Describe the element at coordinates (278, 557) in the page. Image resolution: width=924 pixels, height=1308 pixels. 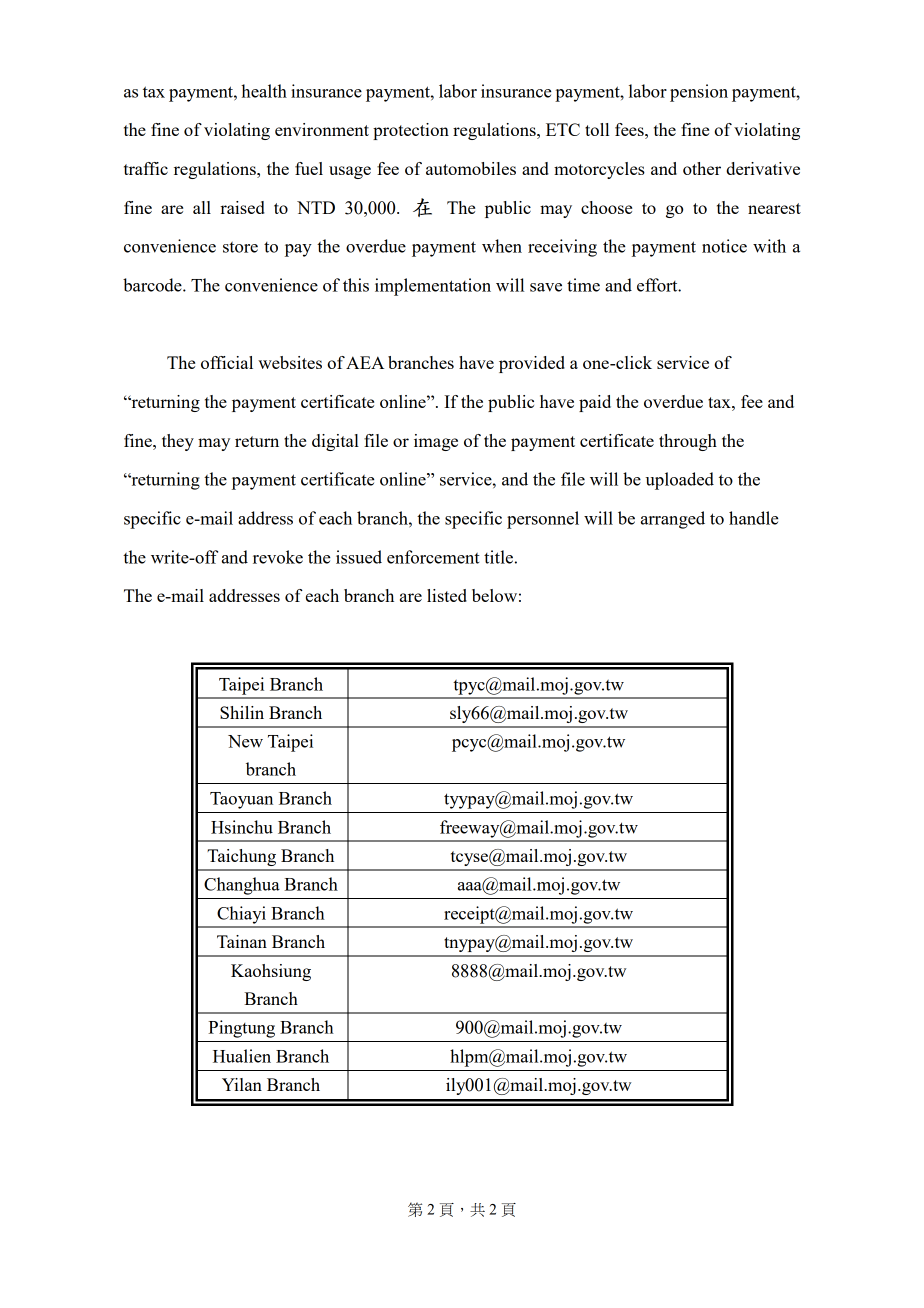
I see `revoke` at that location.
